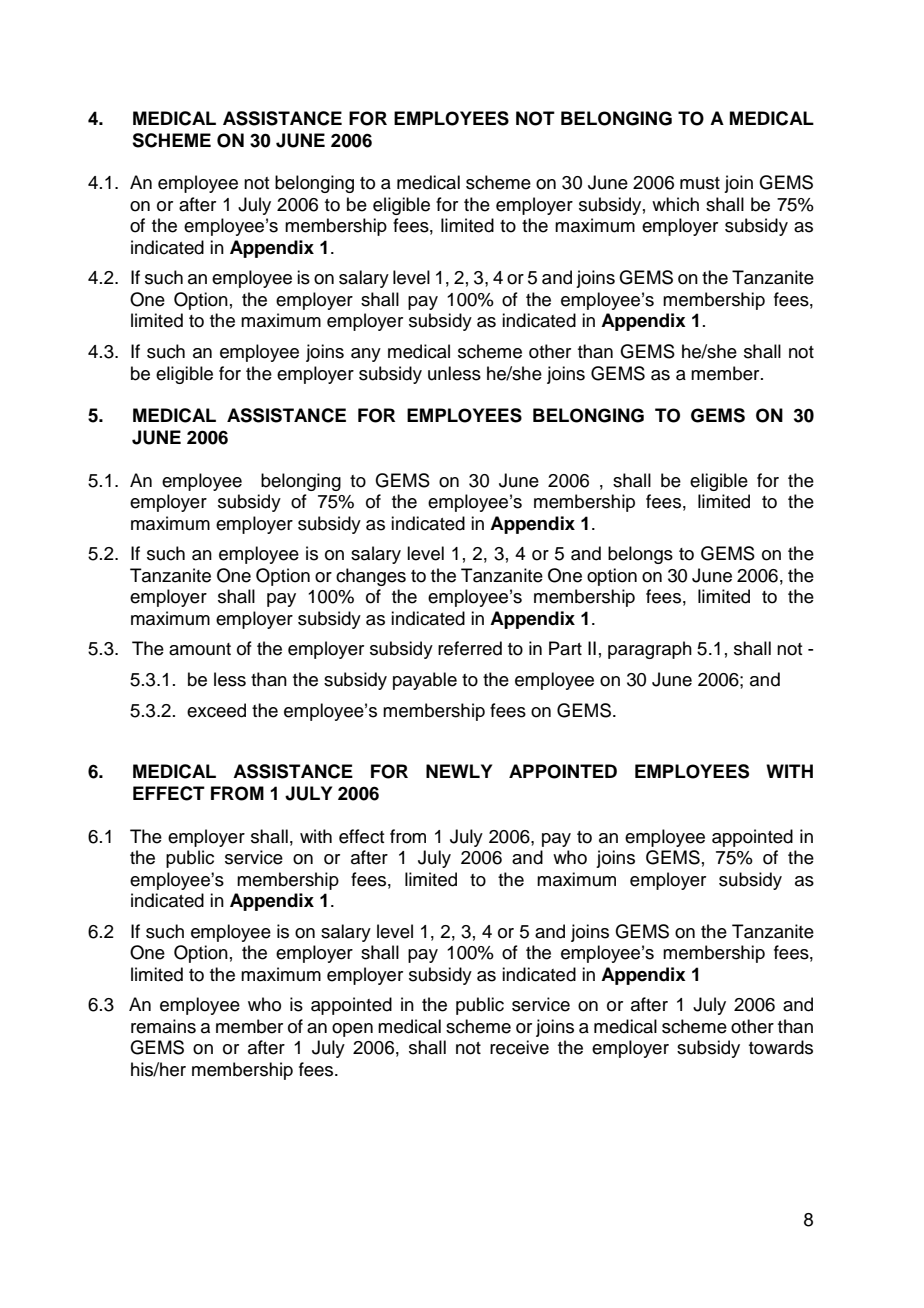  Describe the element at coordinates (366, 355) in the page. I see `any` at that location.
